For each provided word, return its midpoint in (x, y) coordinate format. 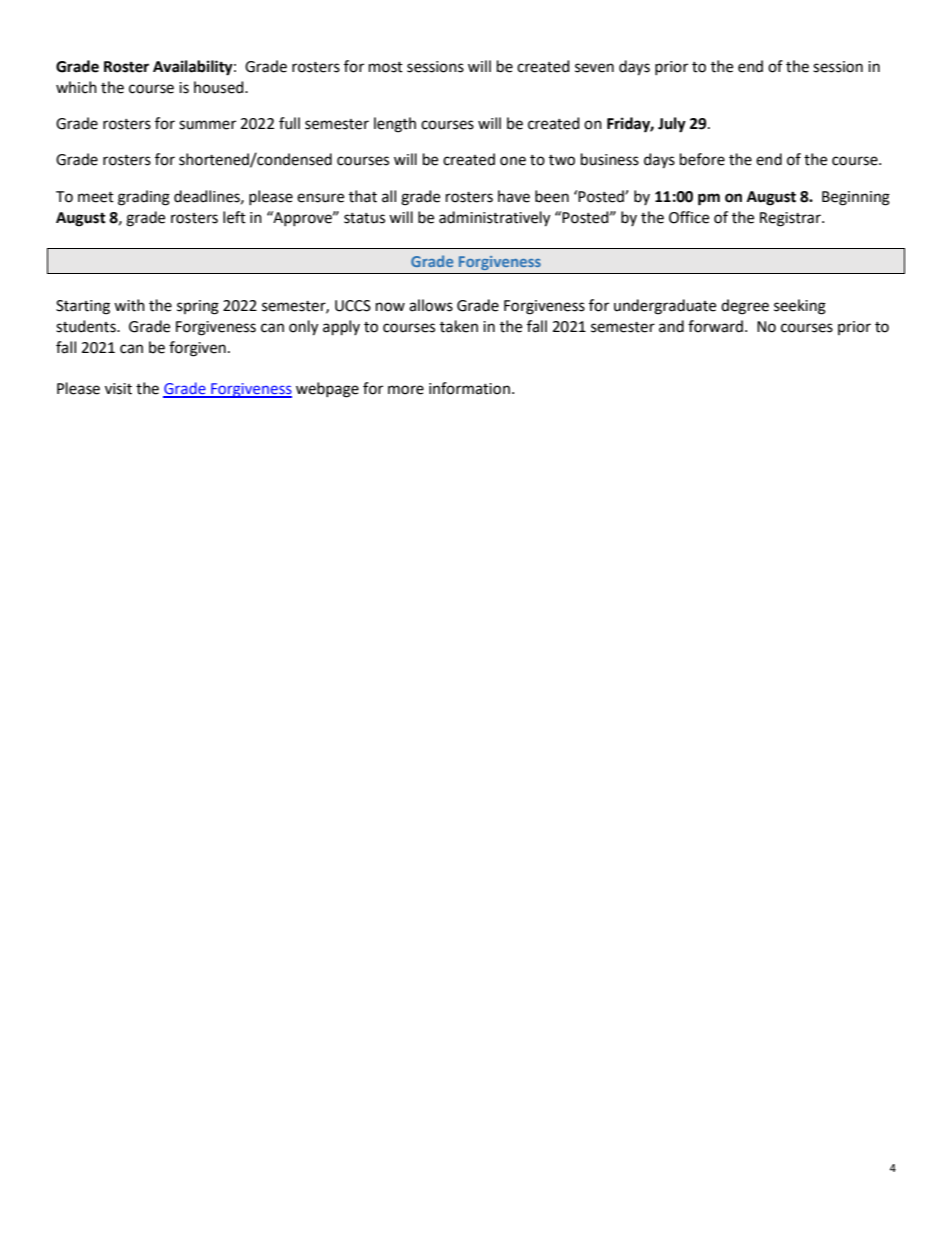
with (129, 305)
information (469, 388)
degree (745, 307)
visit (118, 389)
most (386, 67)
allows (431, 305)
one (513, 161)
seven (594, 68)
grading (144, 198)
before (702, 159)
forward (715, 326)
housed (220, 87)
